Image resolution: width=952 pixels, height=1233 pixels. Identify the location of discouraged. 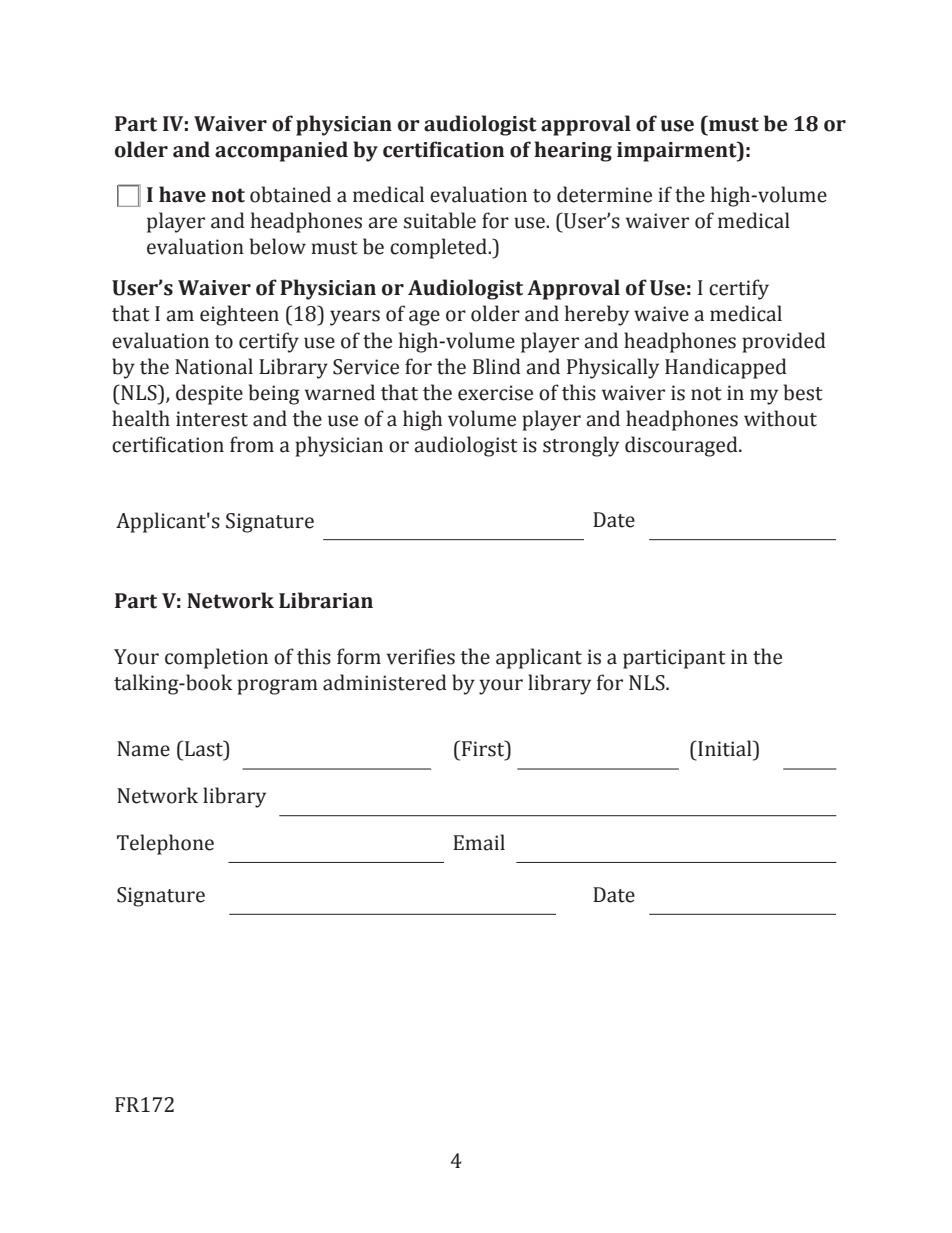
(682, 446).
